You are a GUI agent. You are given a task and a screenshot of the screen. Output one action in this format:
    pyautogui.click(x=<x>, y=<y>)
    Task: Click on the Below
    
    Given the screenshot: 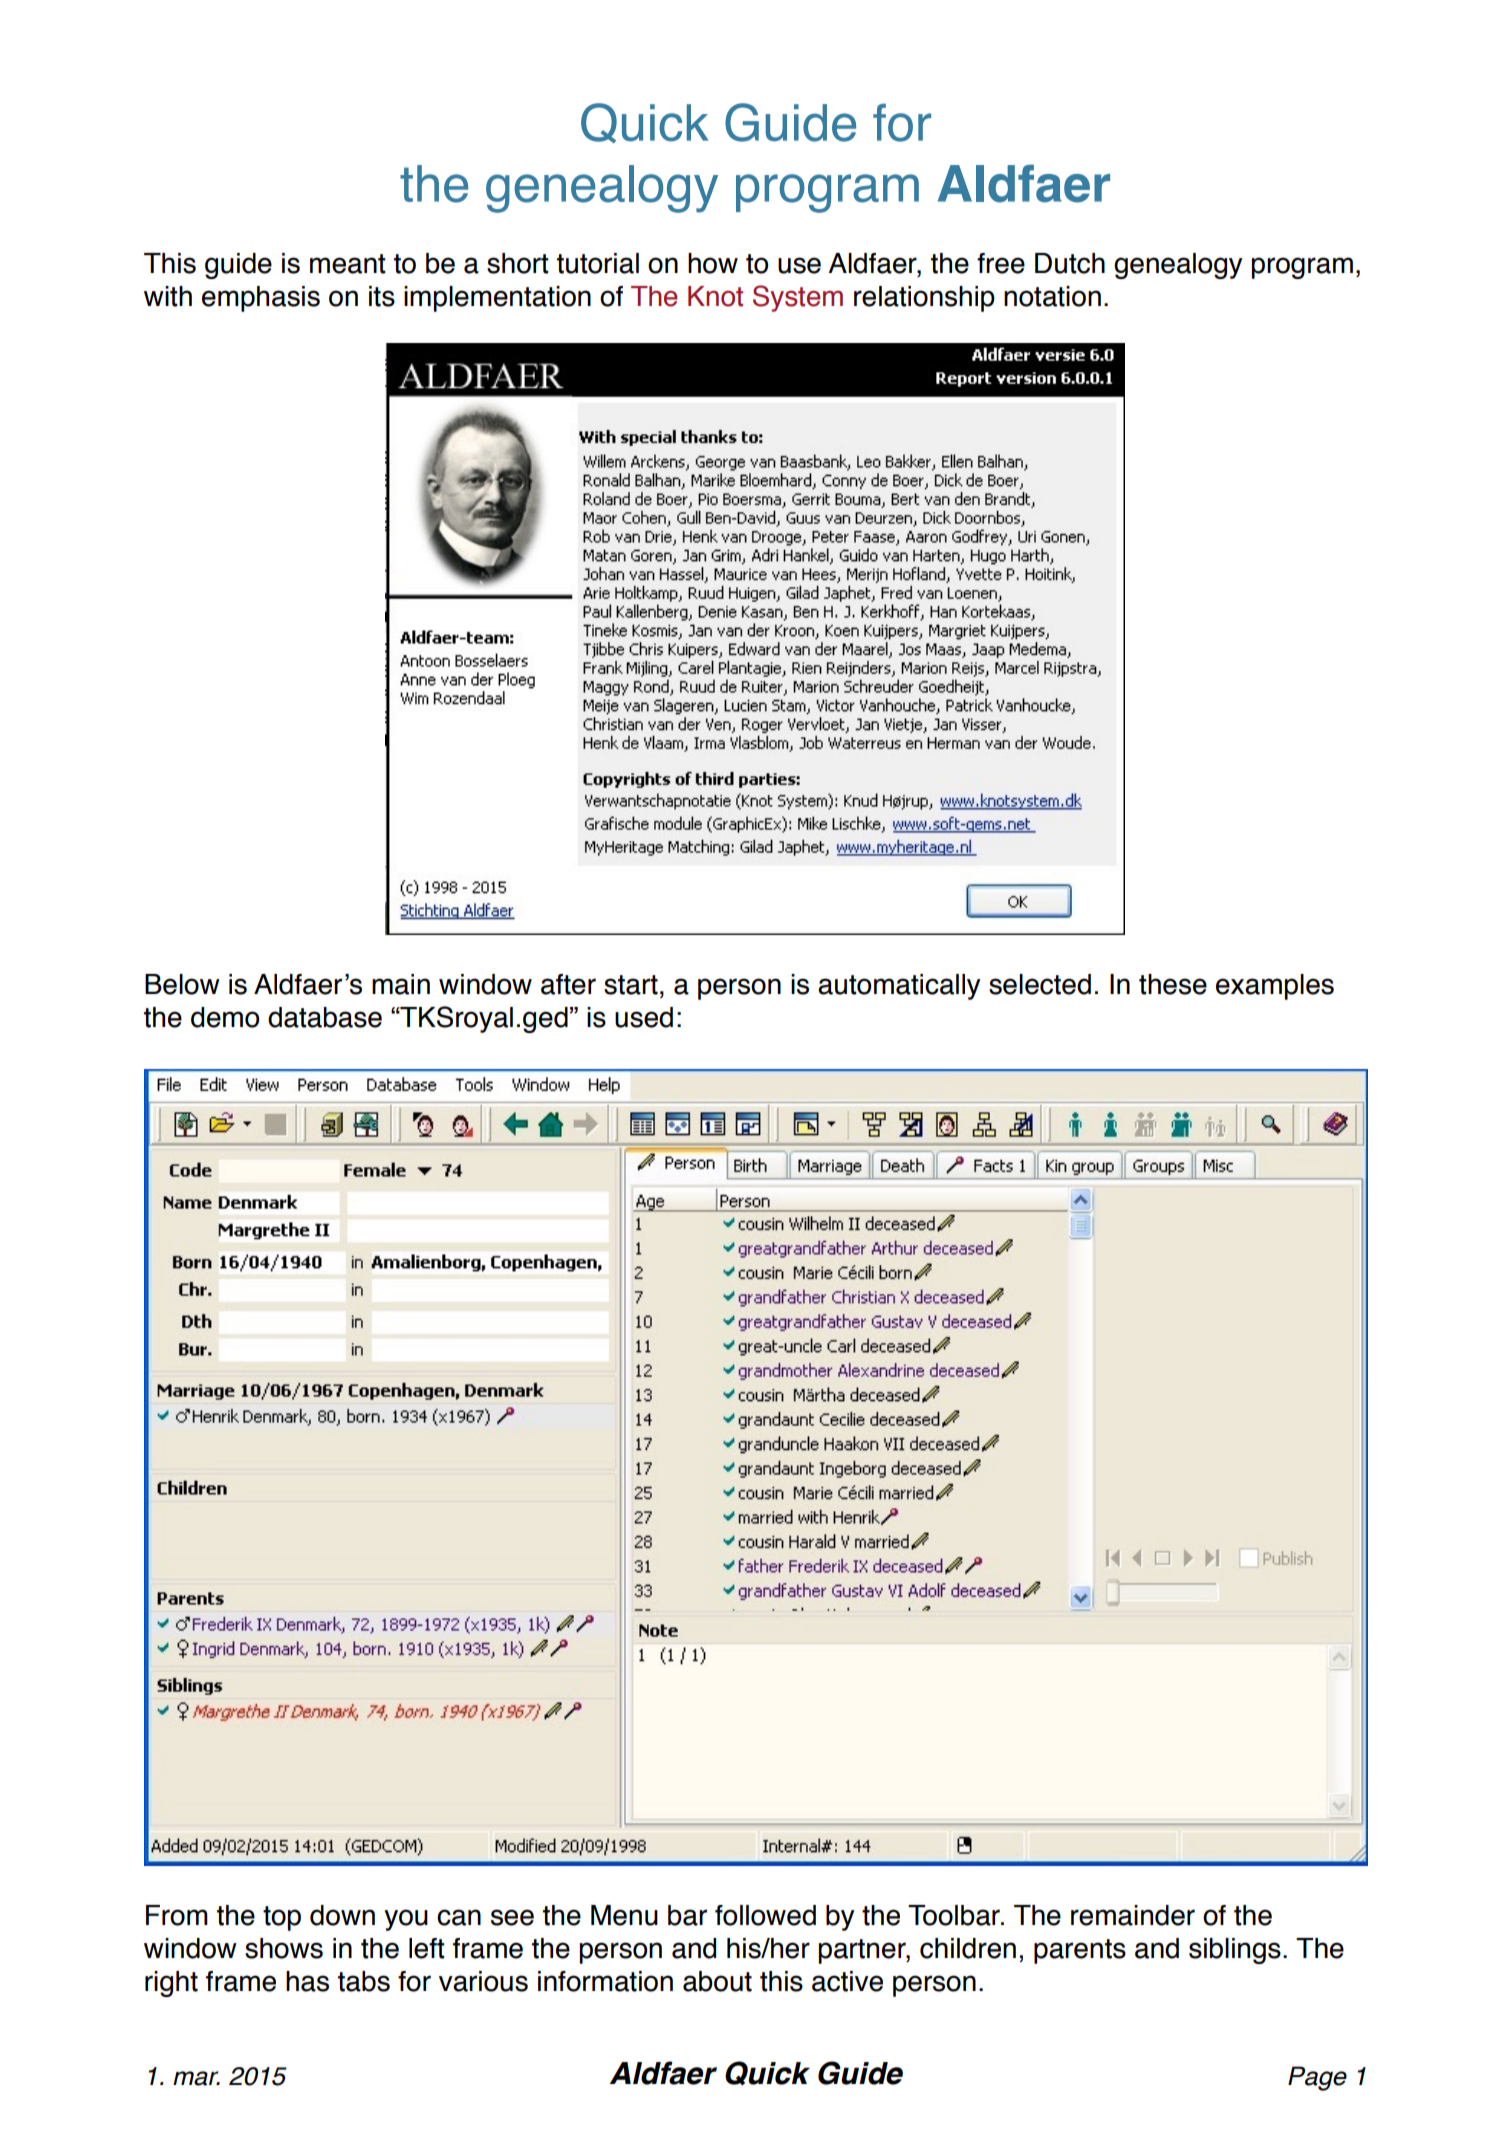 What is the action you would take?
    pyautogui.click(x=182, y=984)
